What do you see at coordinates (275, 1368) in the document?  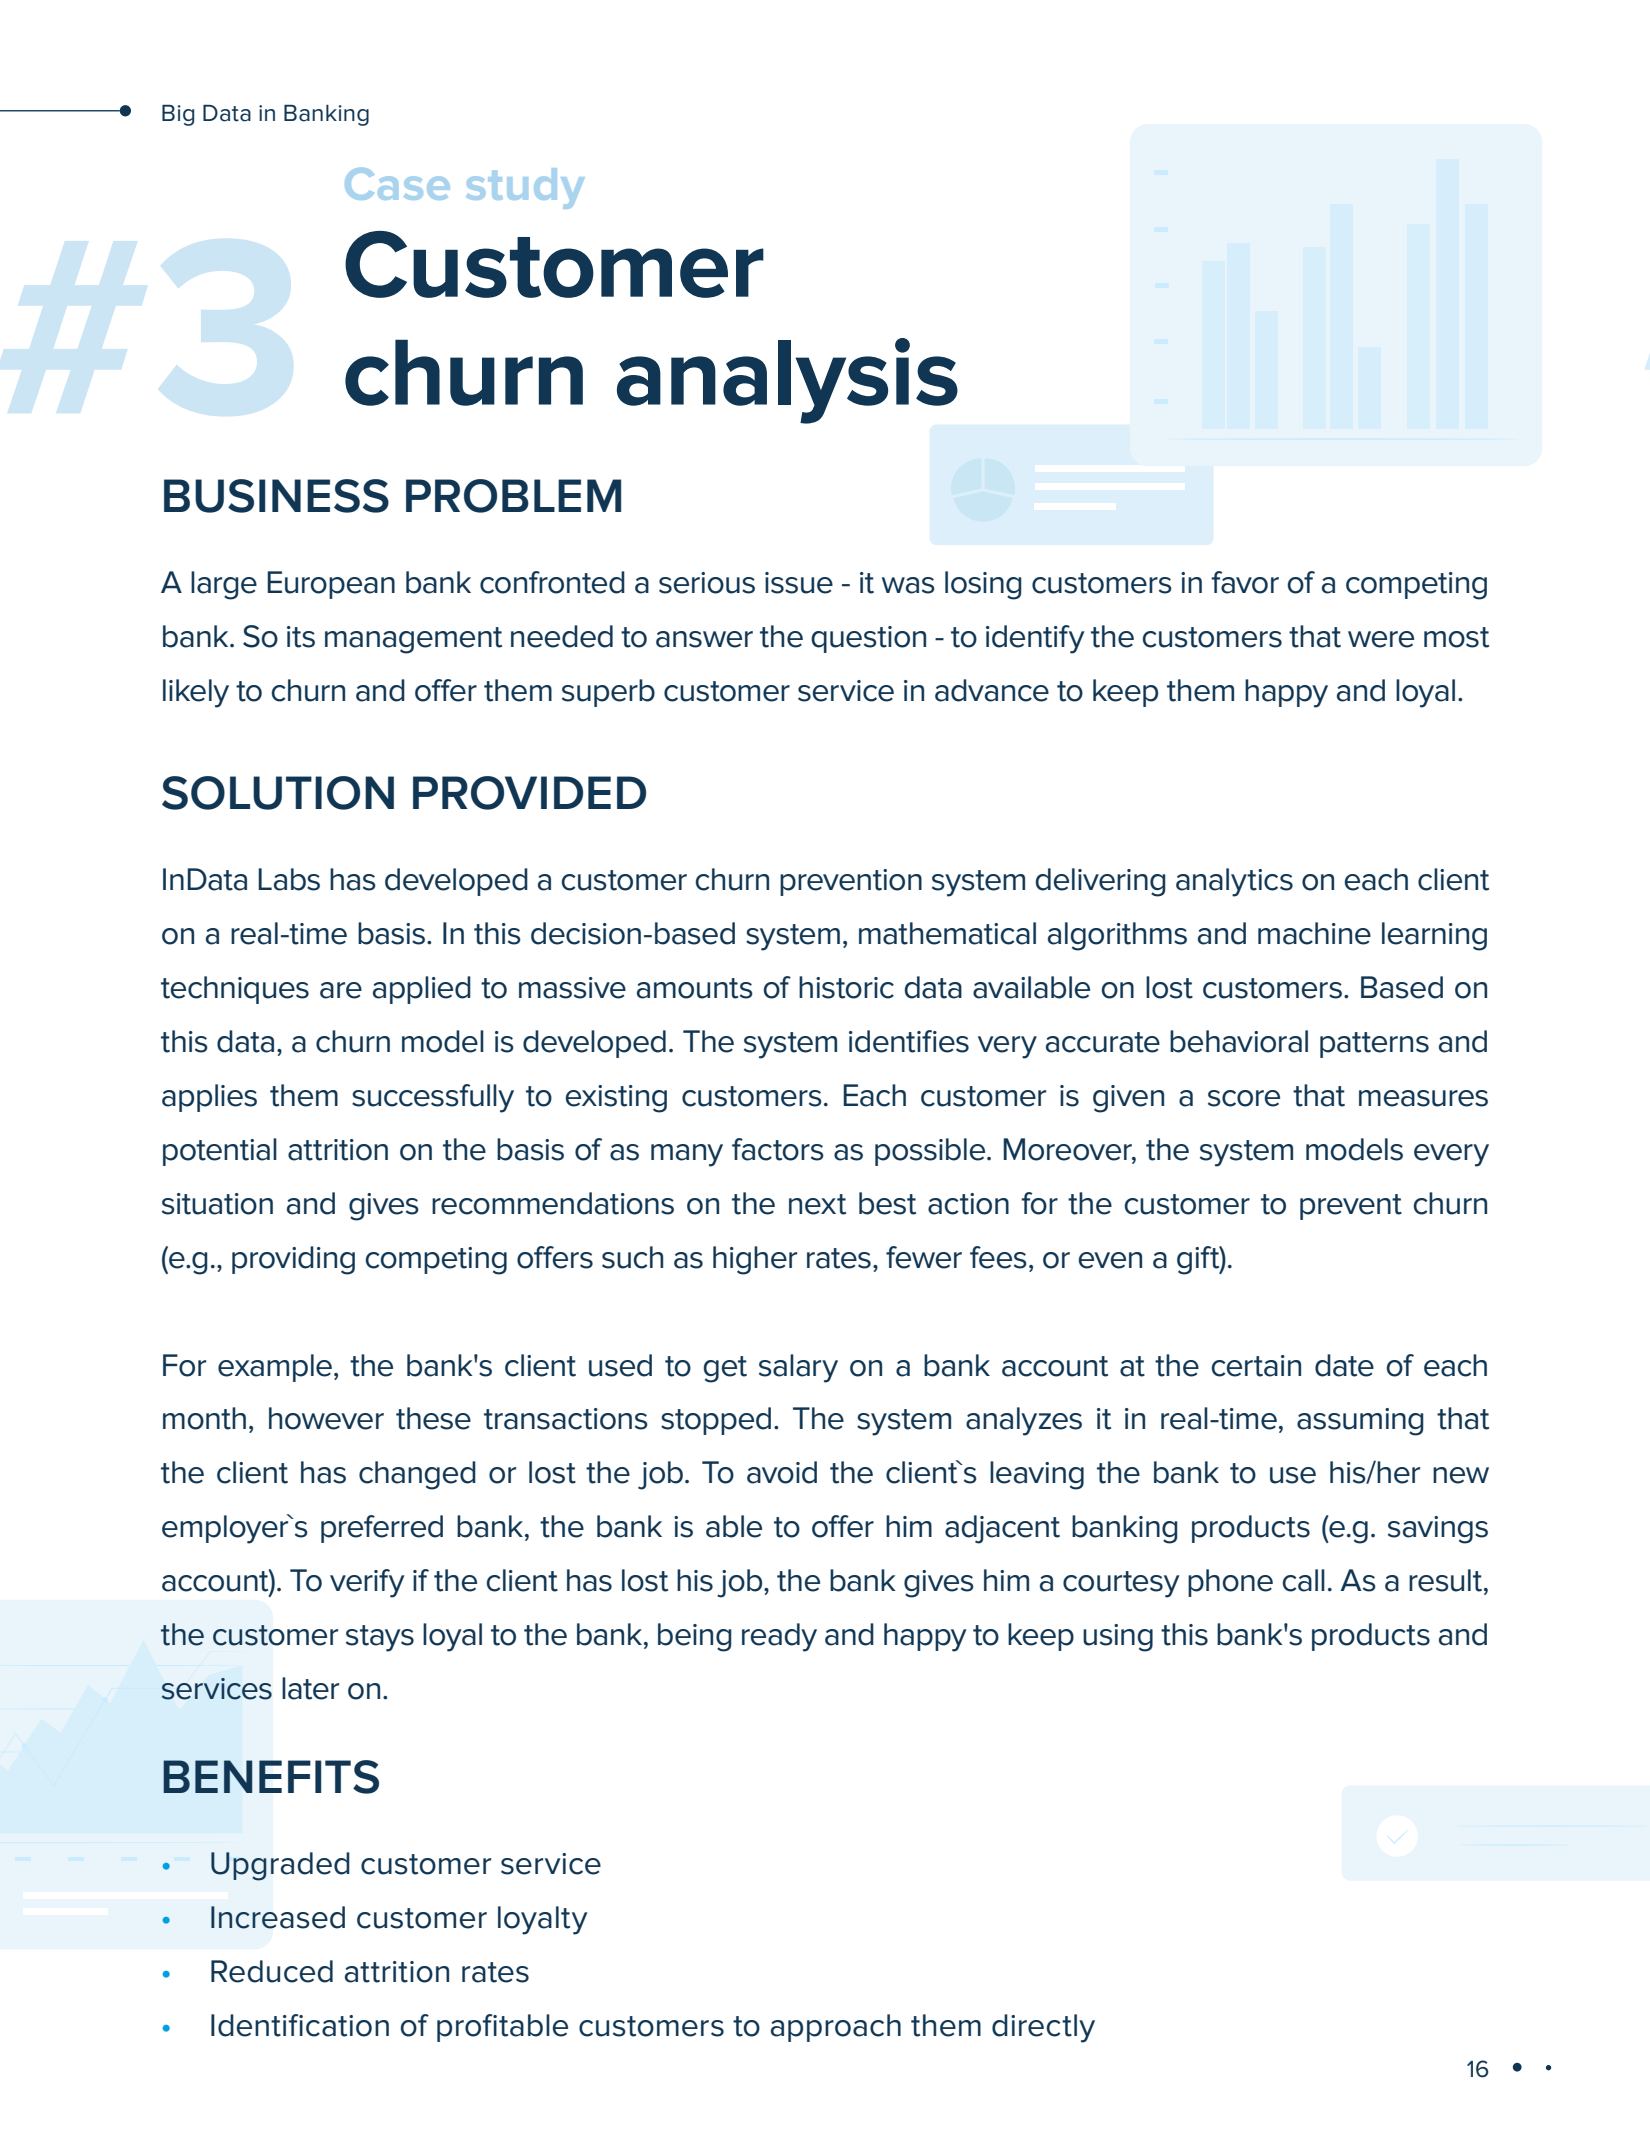 I see `example` at bounding box center [275, 1368].
